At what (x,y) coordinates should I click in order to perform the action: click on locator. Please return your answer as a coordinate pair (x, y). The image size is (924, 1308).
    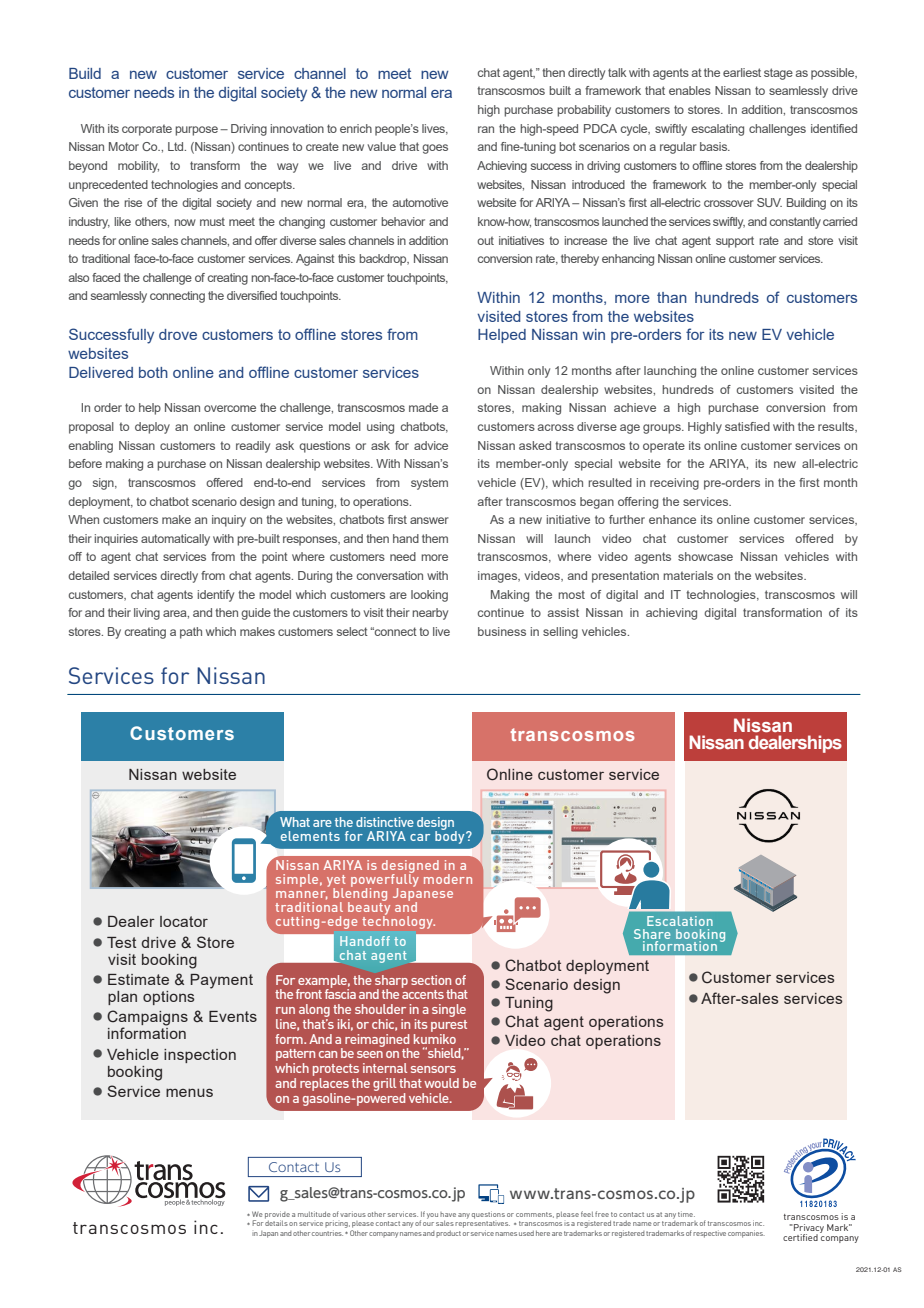
    Looking at the image, I should click on (184, 921).
